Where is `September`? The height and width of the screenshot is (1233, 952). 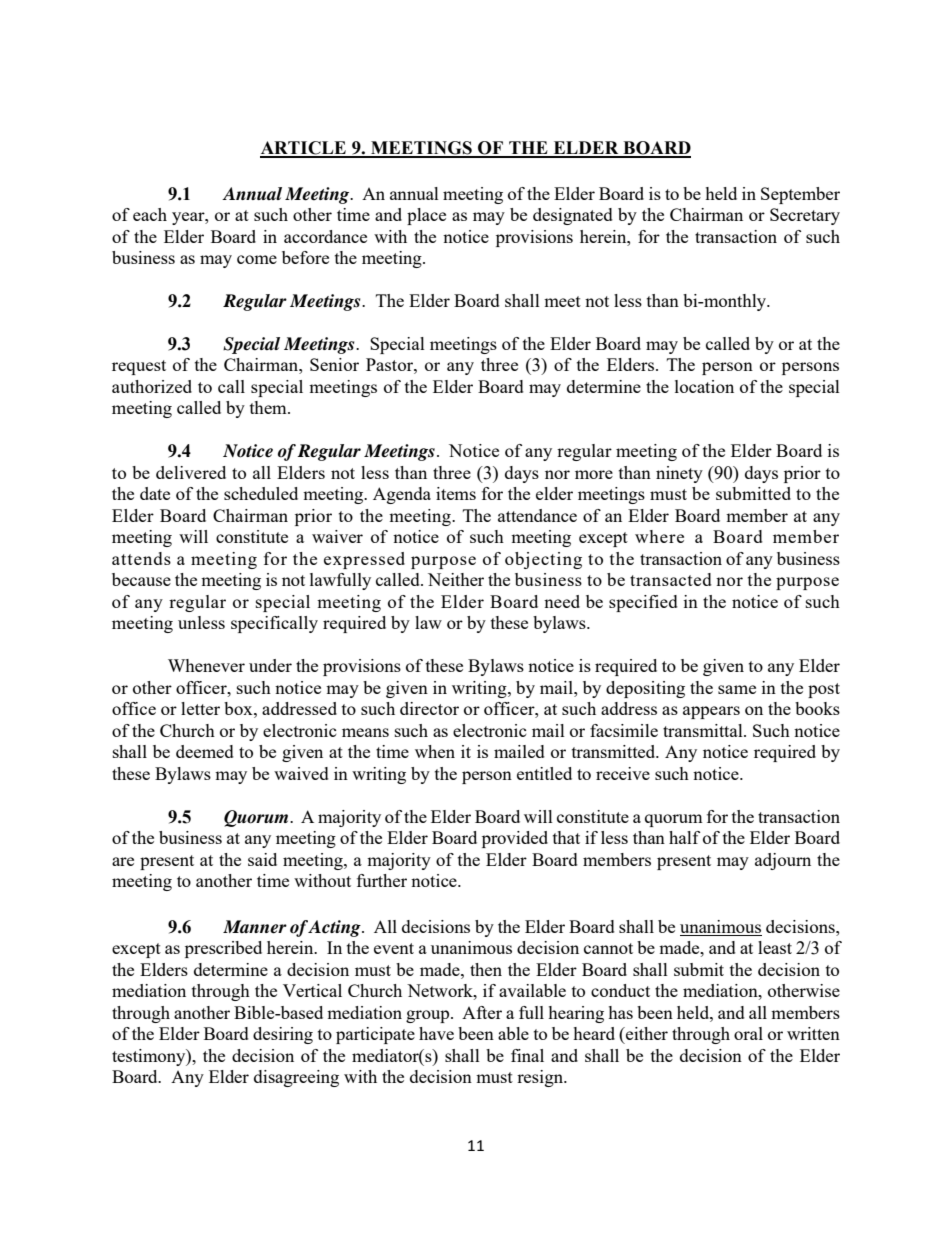
September is located at coordinates (800, 195).
